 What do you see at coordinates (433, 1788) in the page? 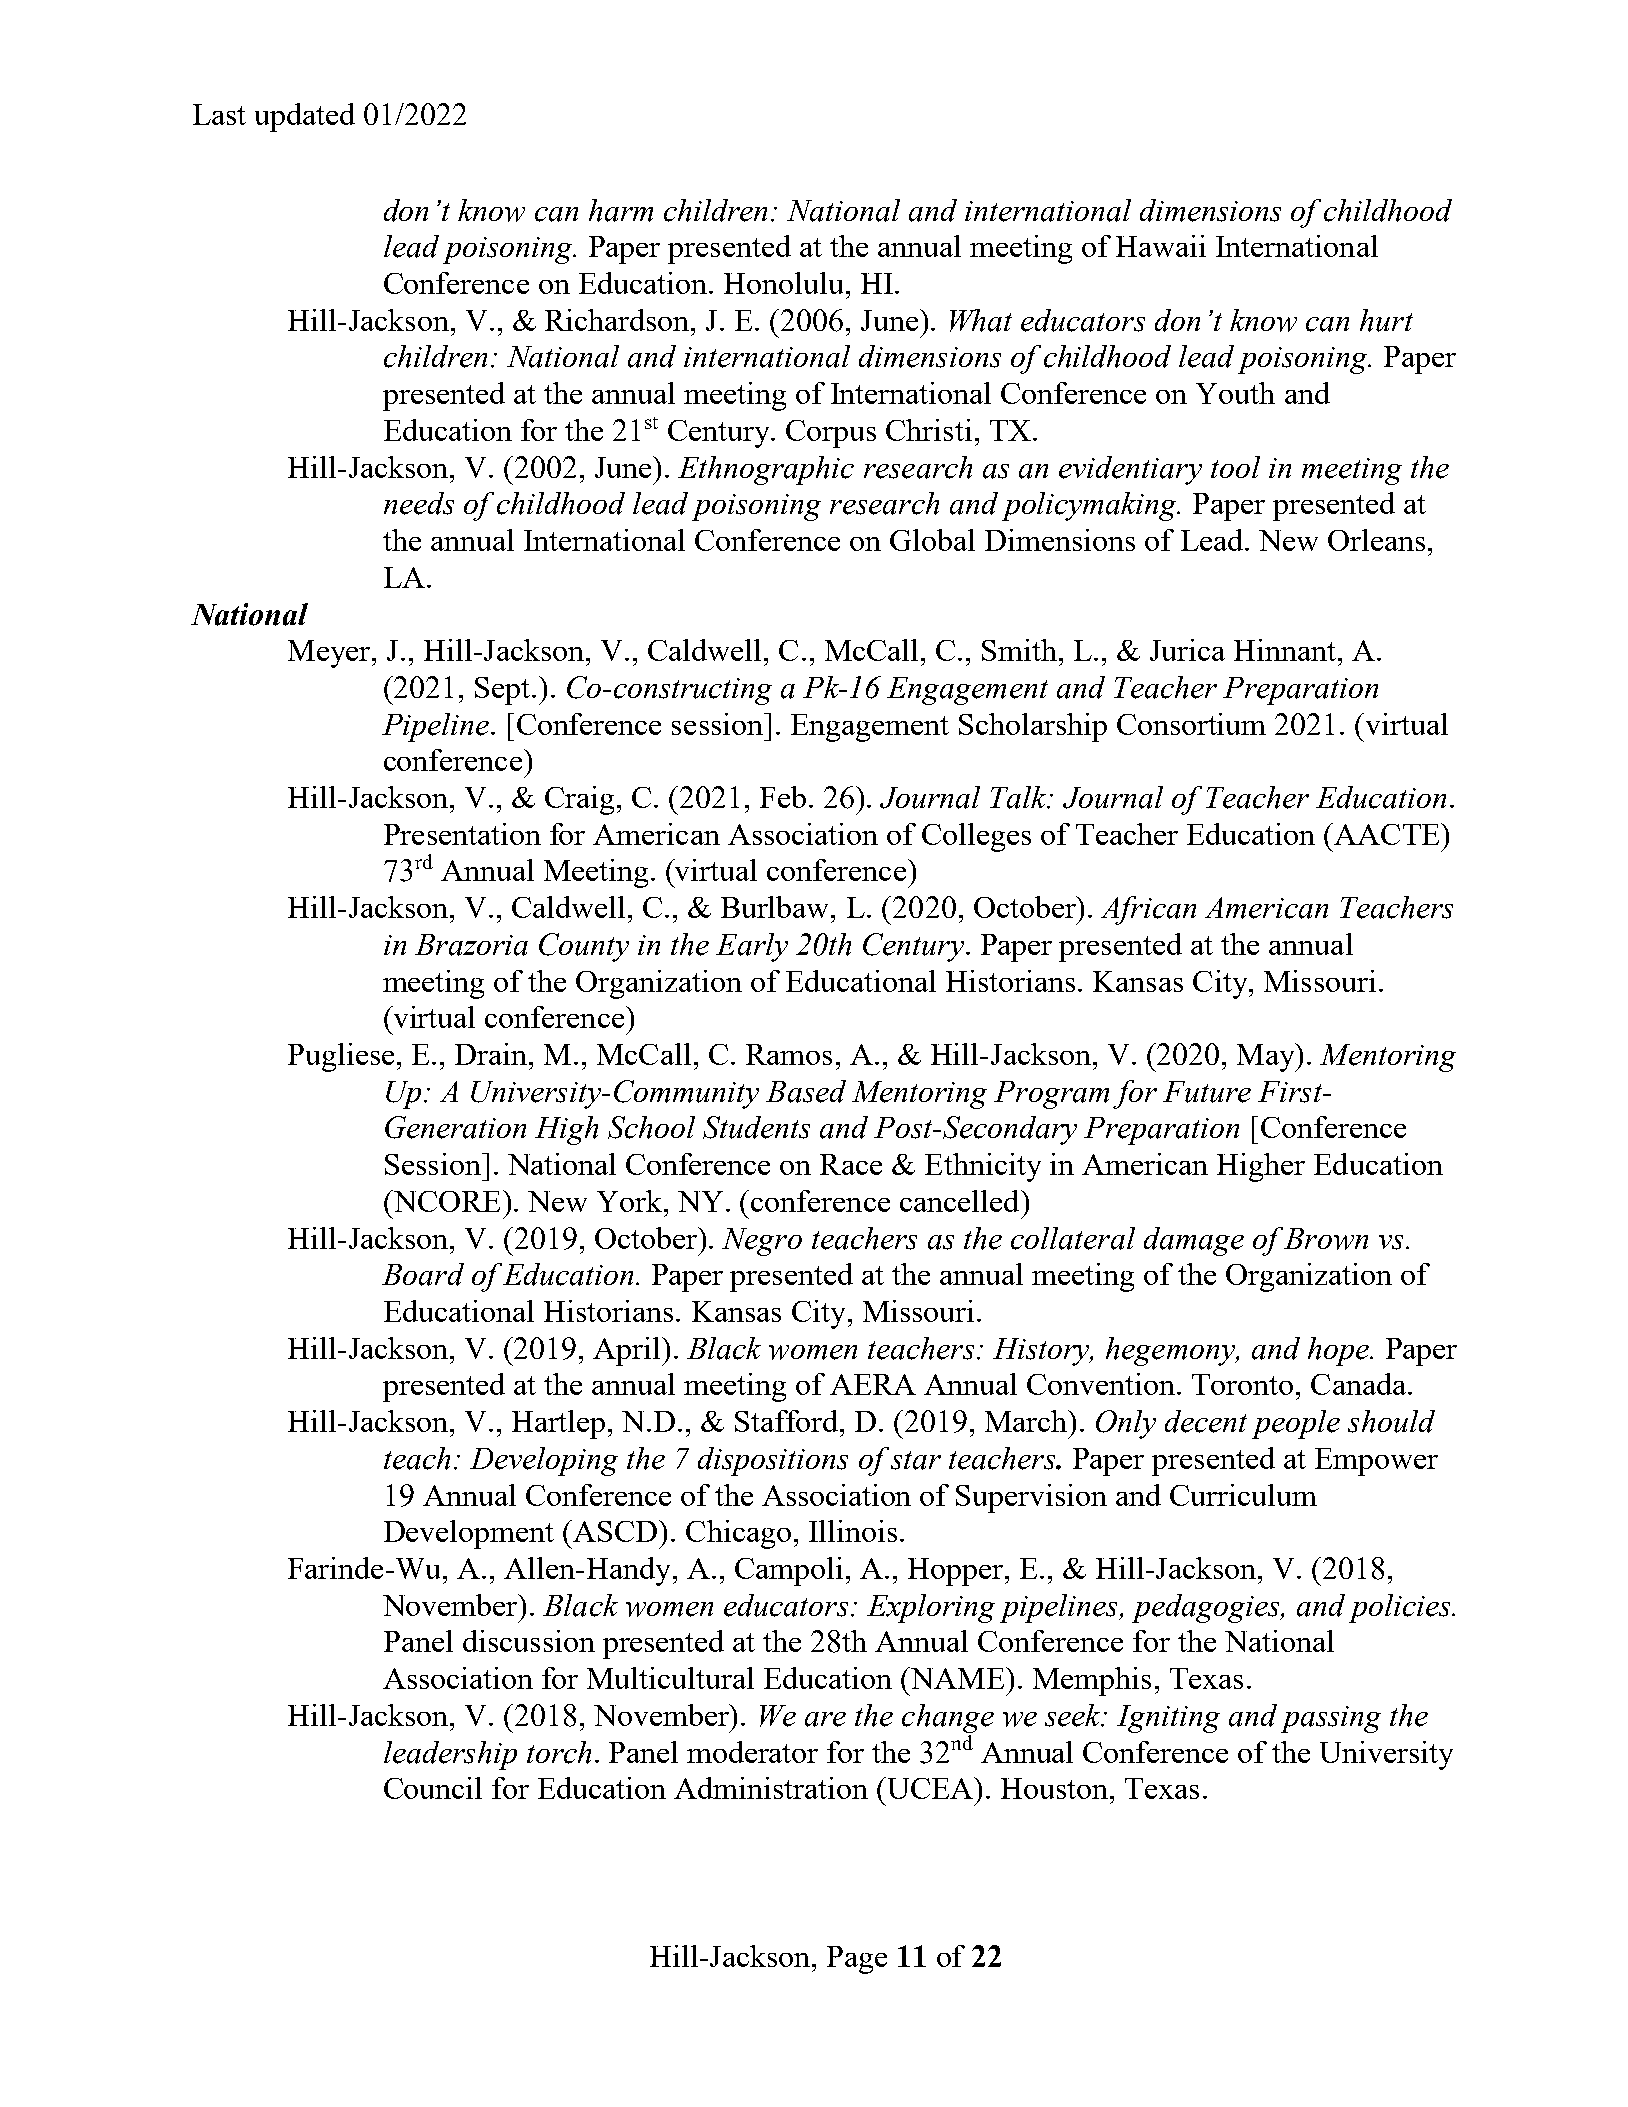
I see `Council` at bounding box center [433, 1788].
